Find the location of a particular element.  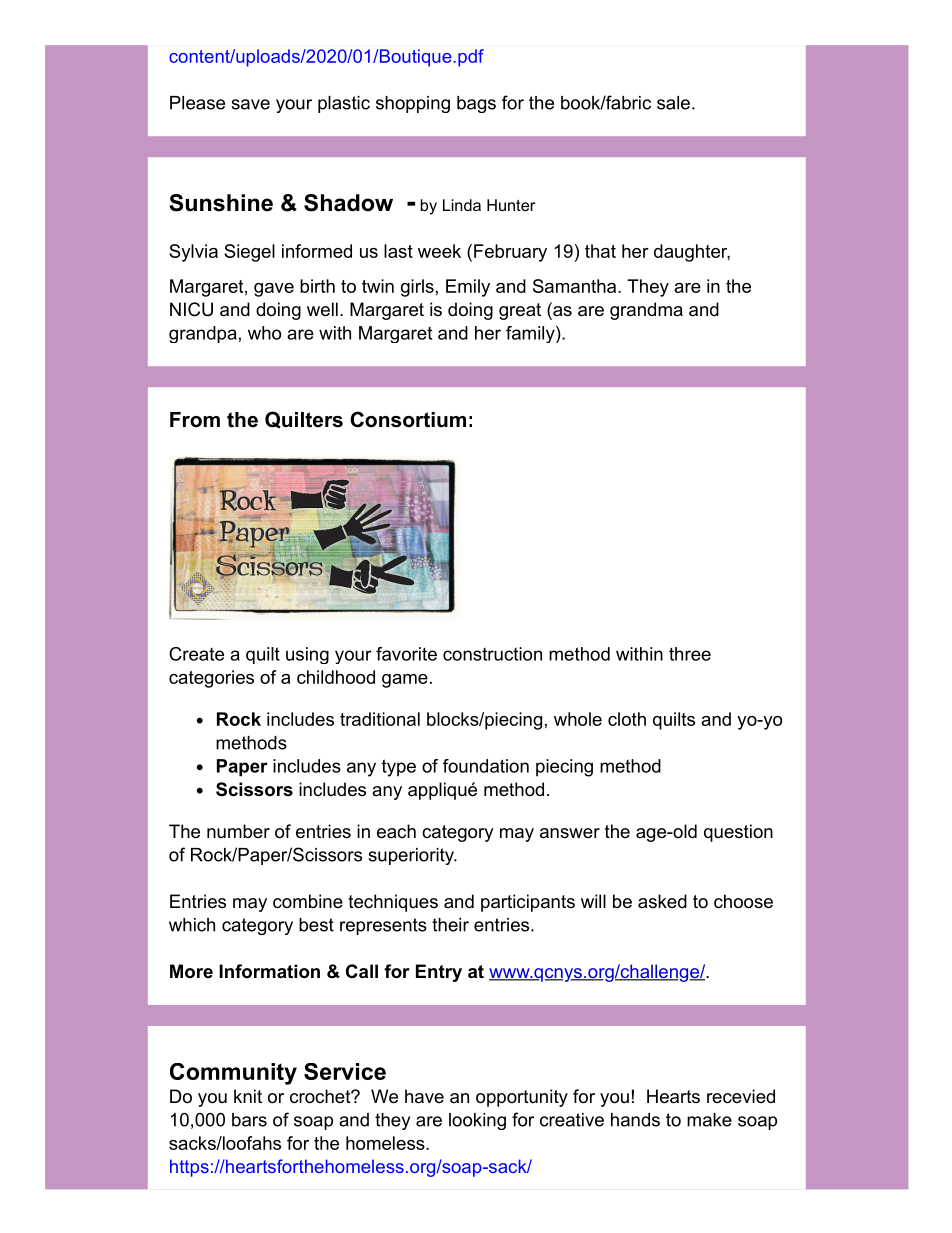

sale is located at coordinates (673, 103).
